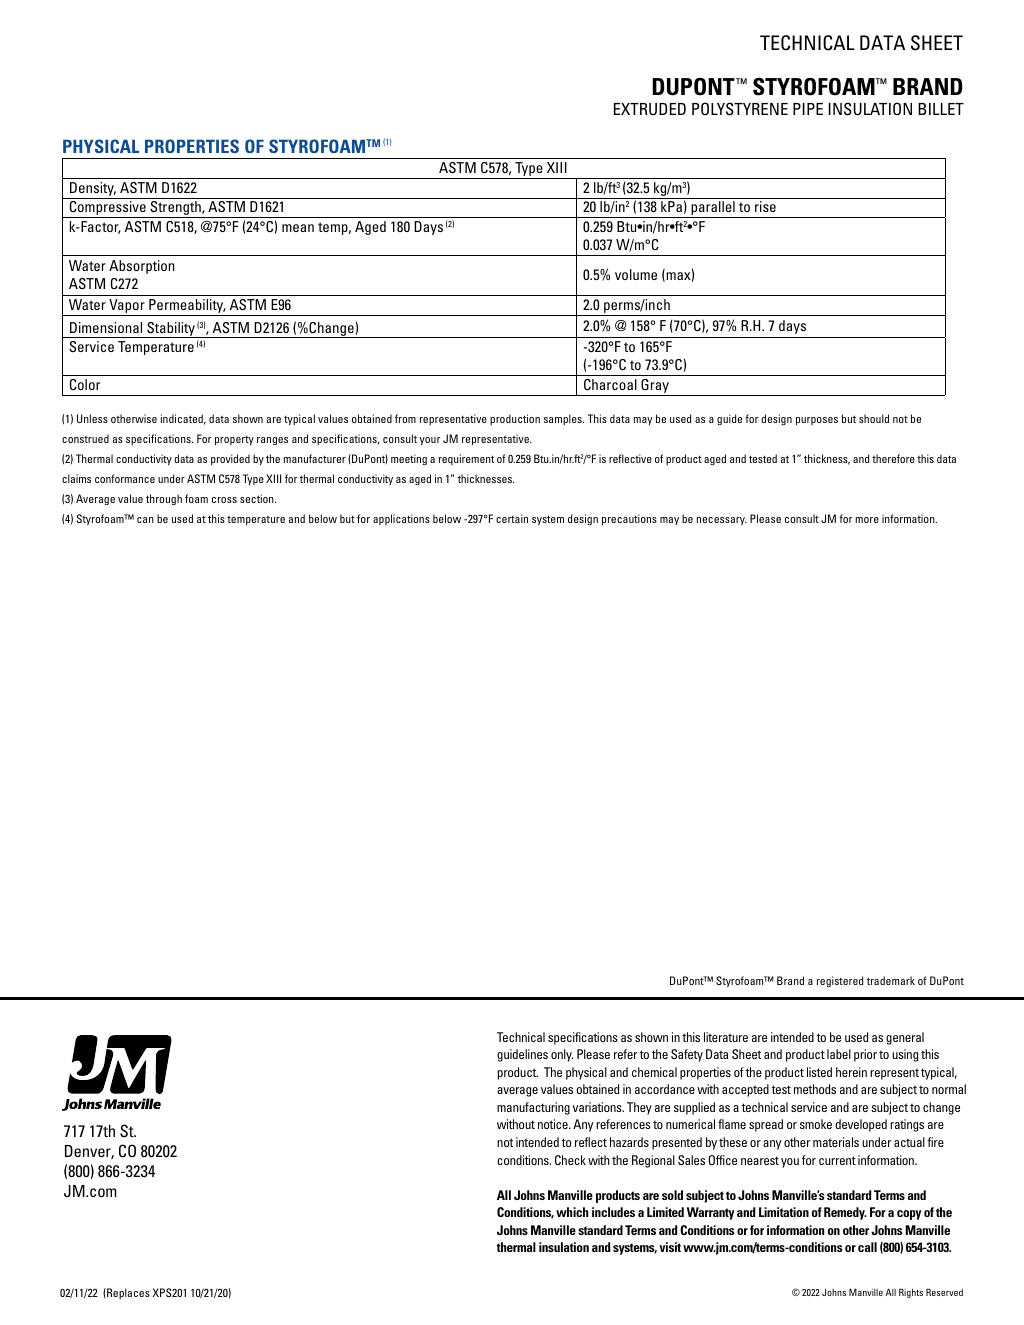  I want to click on through, so click(164, 499).
